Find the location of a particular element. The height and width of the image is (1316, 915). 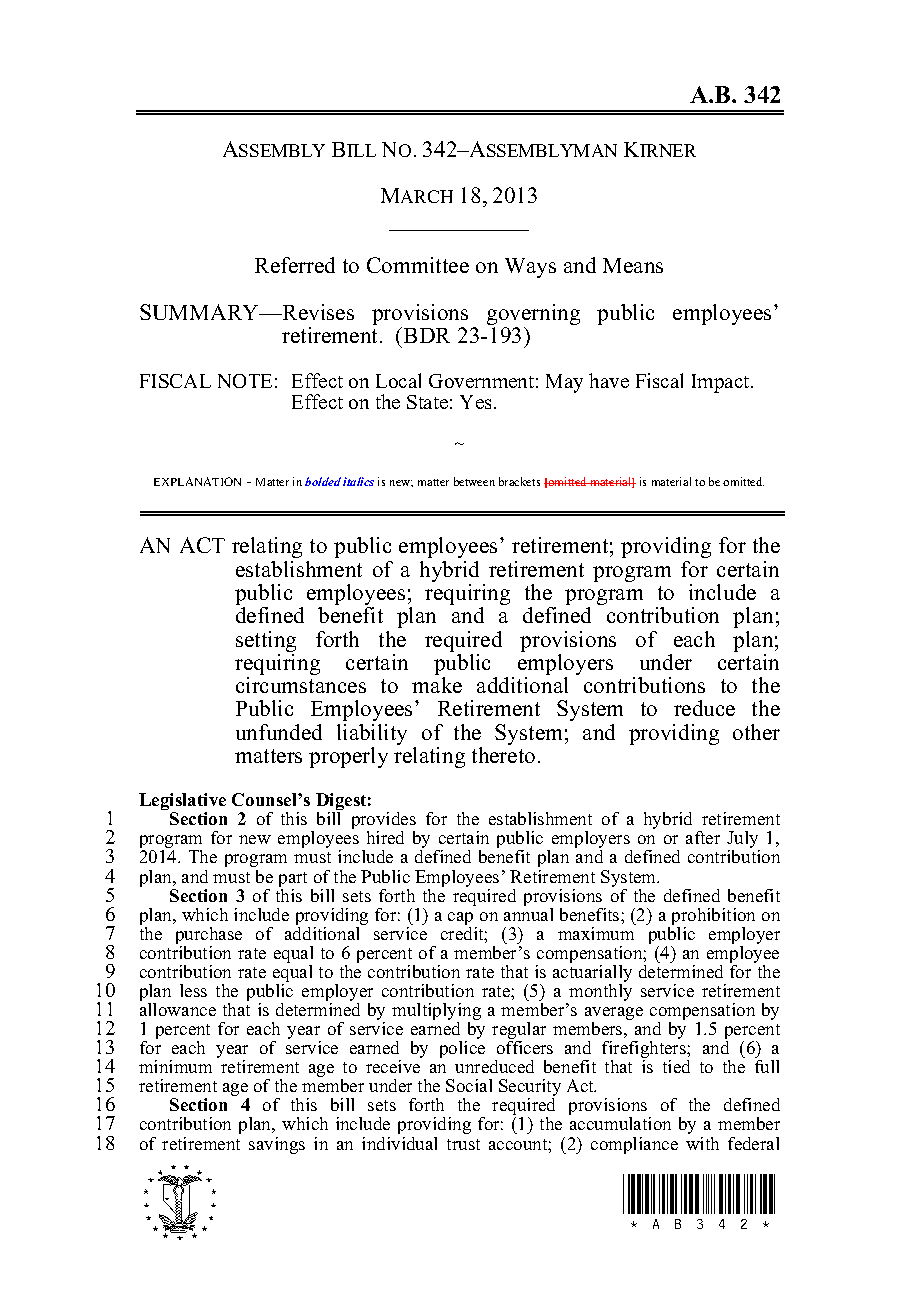

Committee is located at coordinates (418, 265).
